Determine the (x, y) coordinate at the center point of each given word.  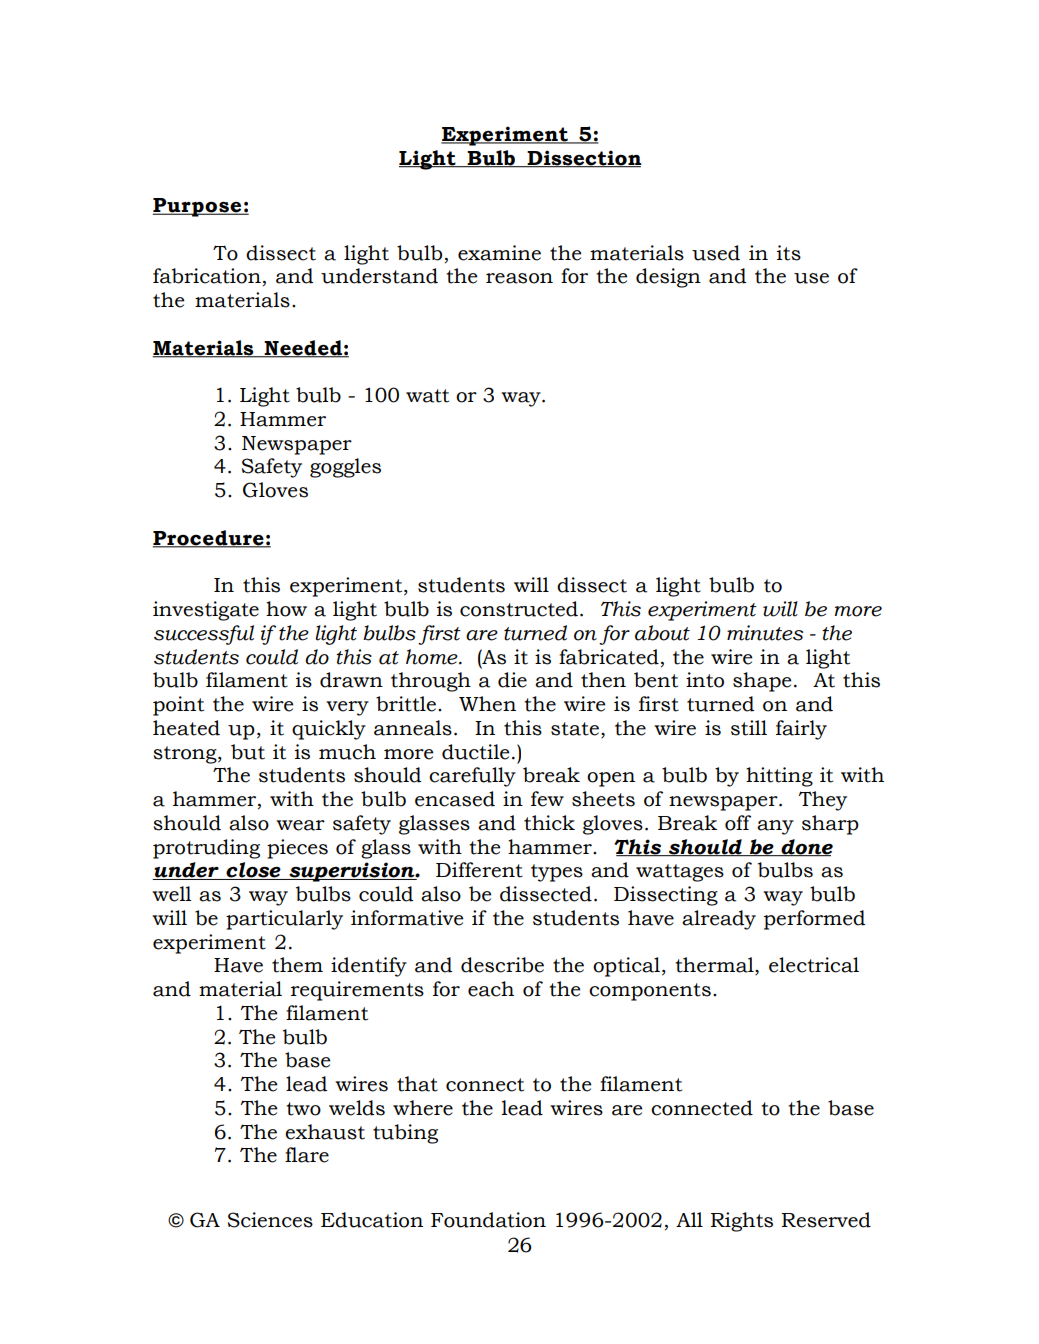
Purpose (198, 207)
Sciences (270, 1220)
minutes (765, 633)
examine (499, 253)
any (775, 827)
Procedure (209, 538)
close (253, 871)
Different (479, 870)
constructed (519, 609)
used (716, 253)
